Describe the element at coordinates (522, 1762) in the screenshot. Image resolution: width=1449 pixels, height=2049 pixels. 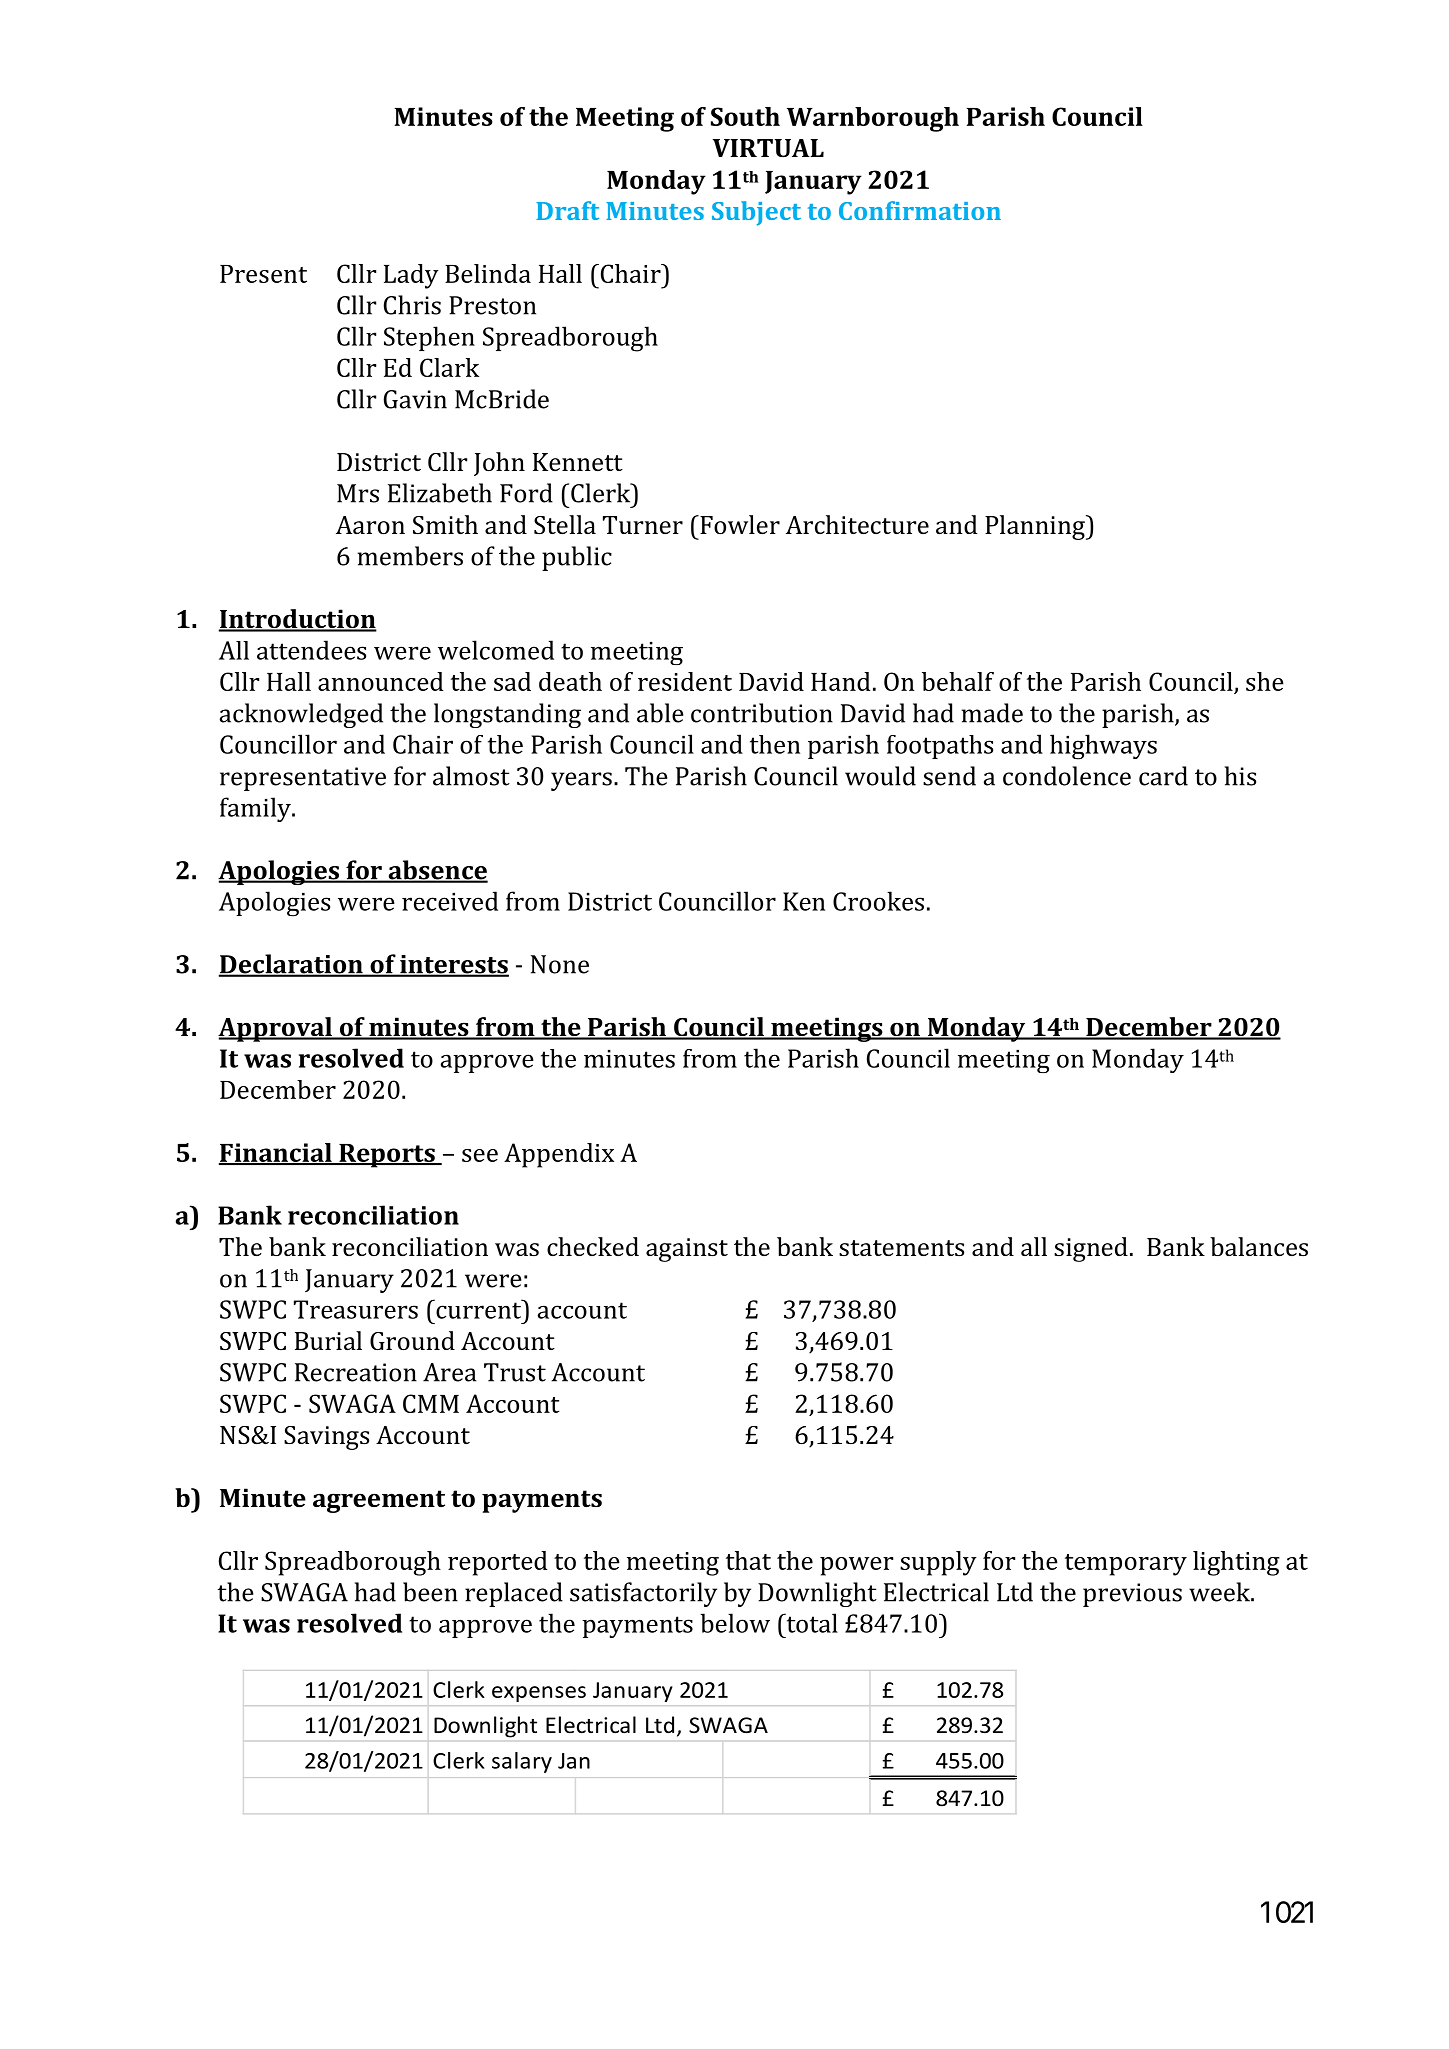
I see `salary` at that location.
